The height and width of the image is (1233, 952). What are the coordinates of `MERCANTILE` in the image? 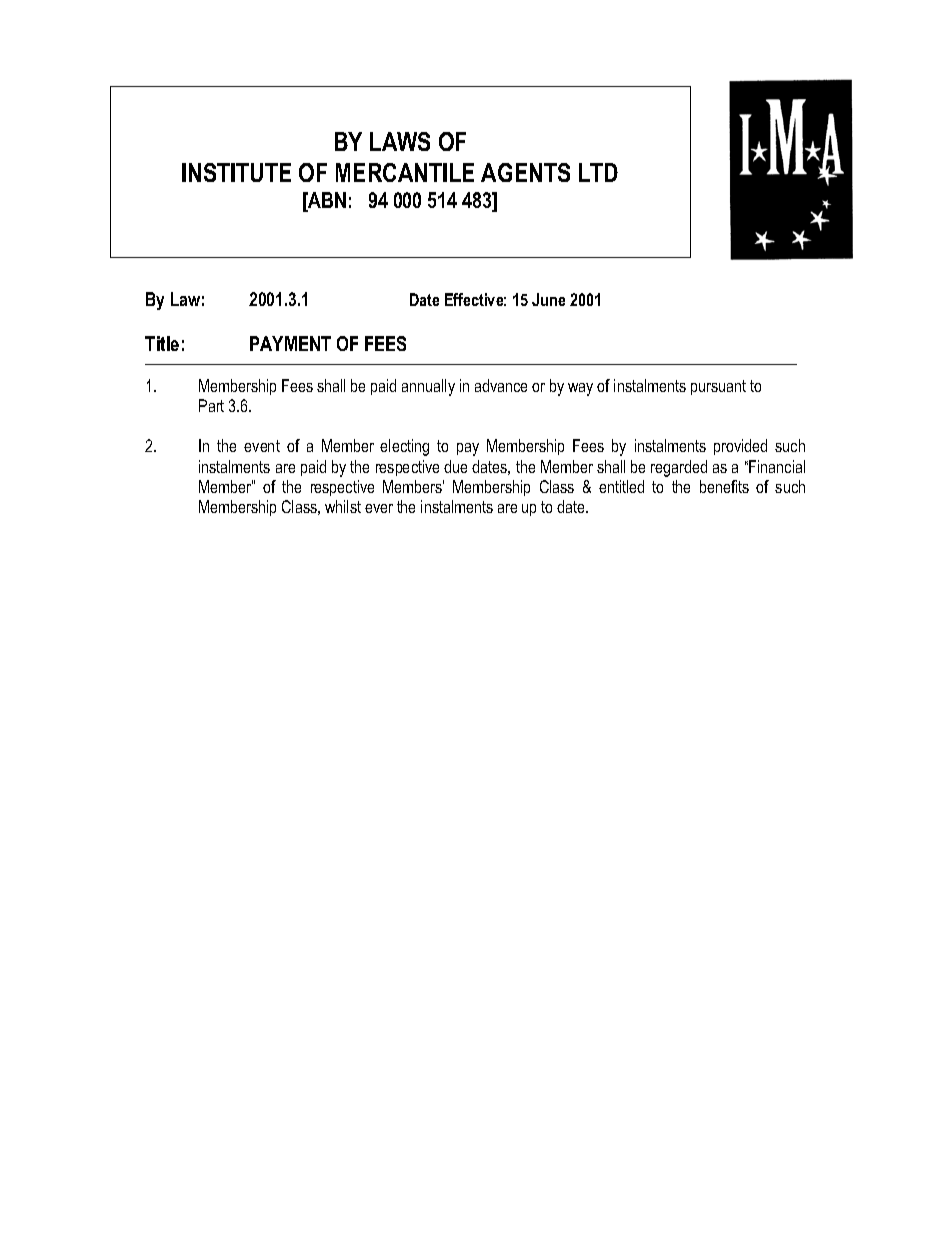 It's located at (405, 172).
